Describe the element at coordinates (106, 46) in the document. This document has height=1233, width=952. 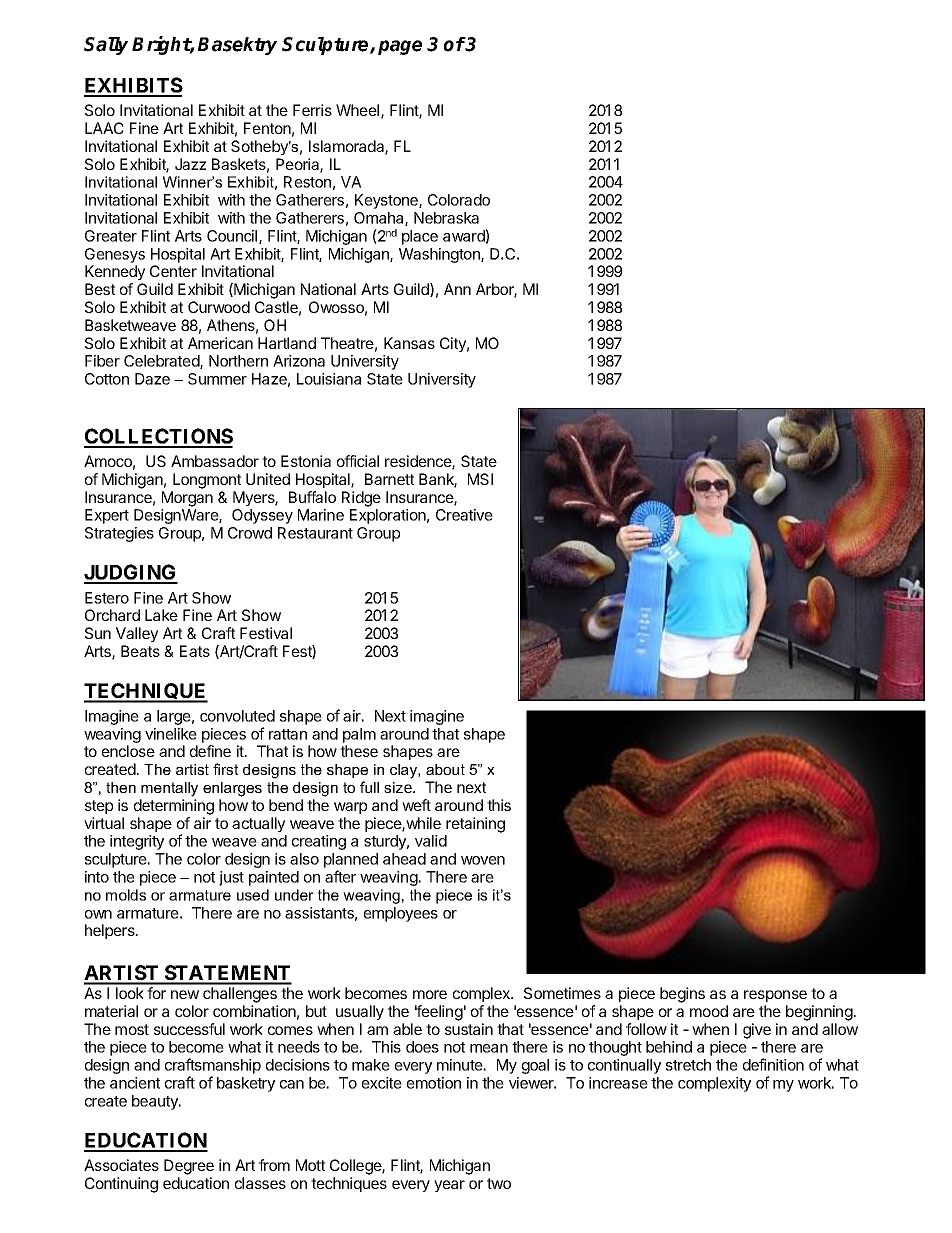
I see `Sally` at that location.
